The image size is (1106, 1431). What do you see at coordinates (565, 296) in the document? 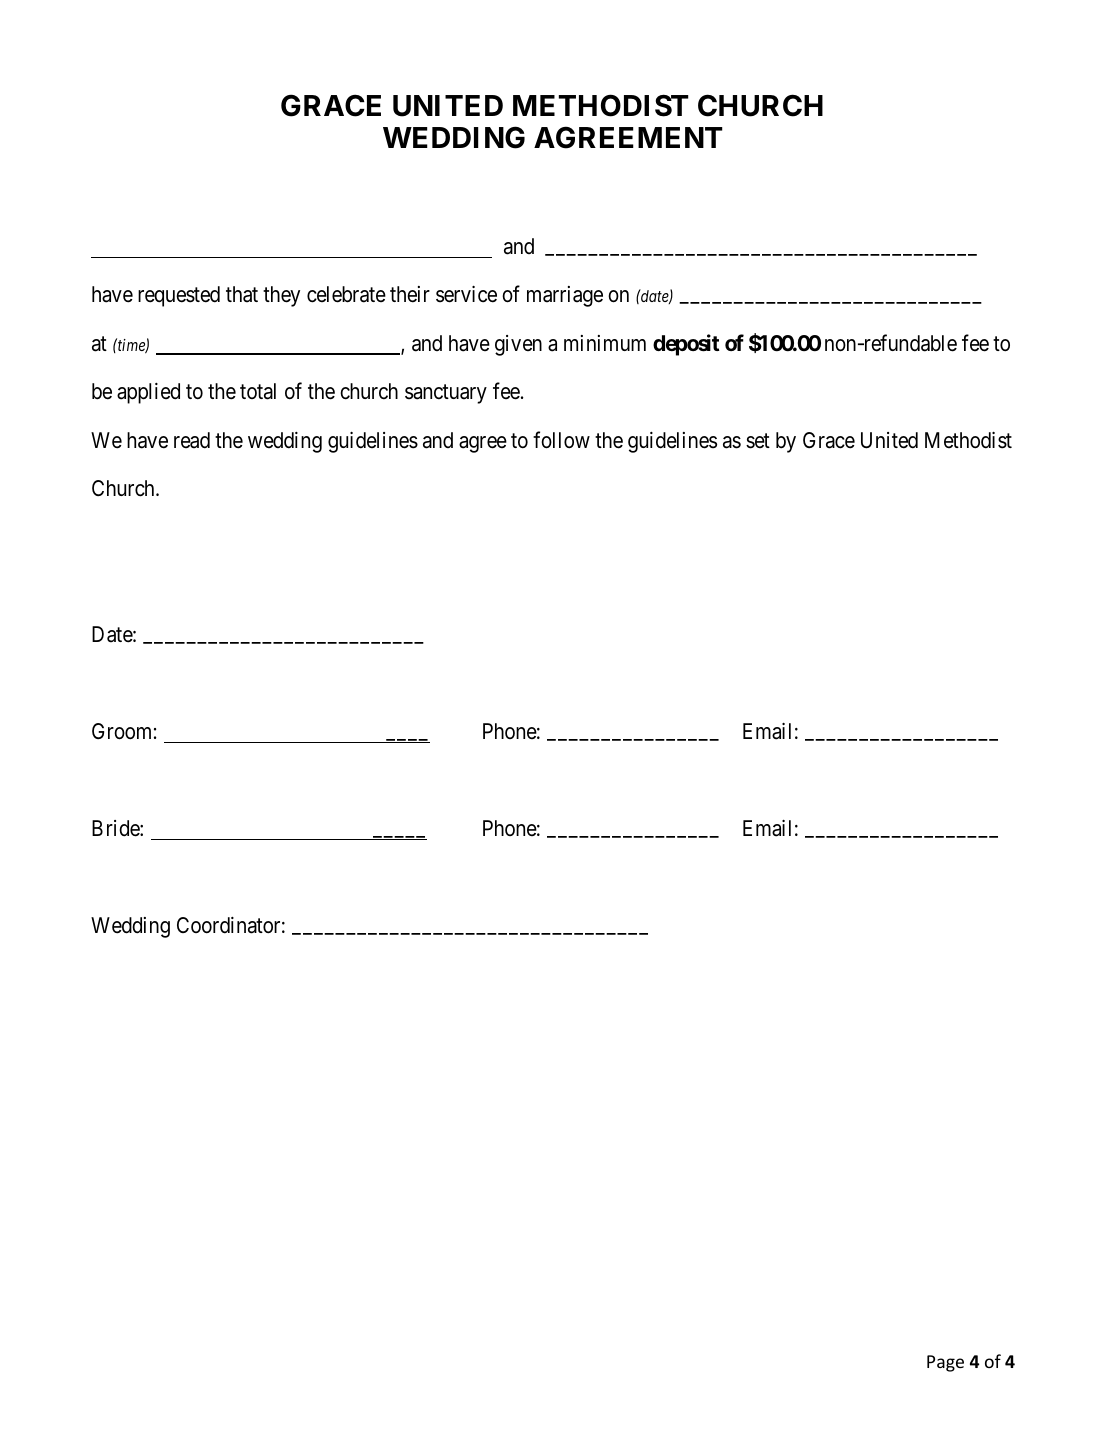
I see `marriage` at bounding box center [565, 296].
